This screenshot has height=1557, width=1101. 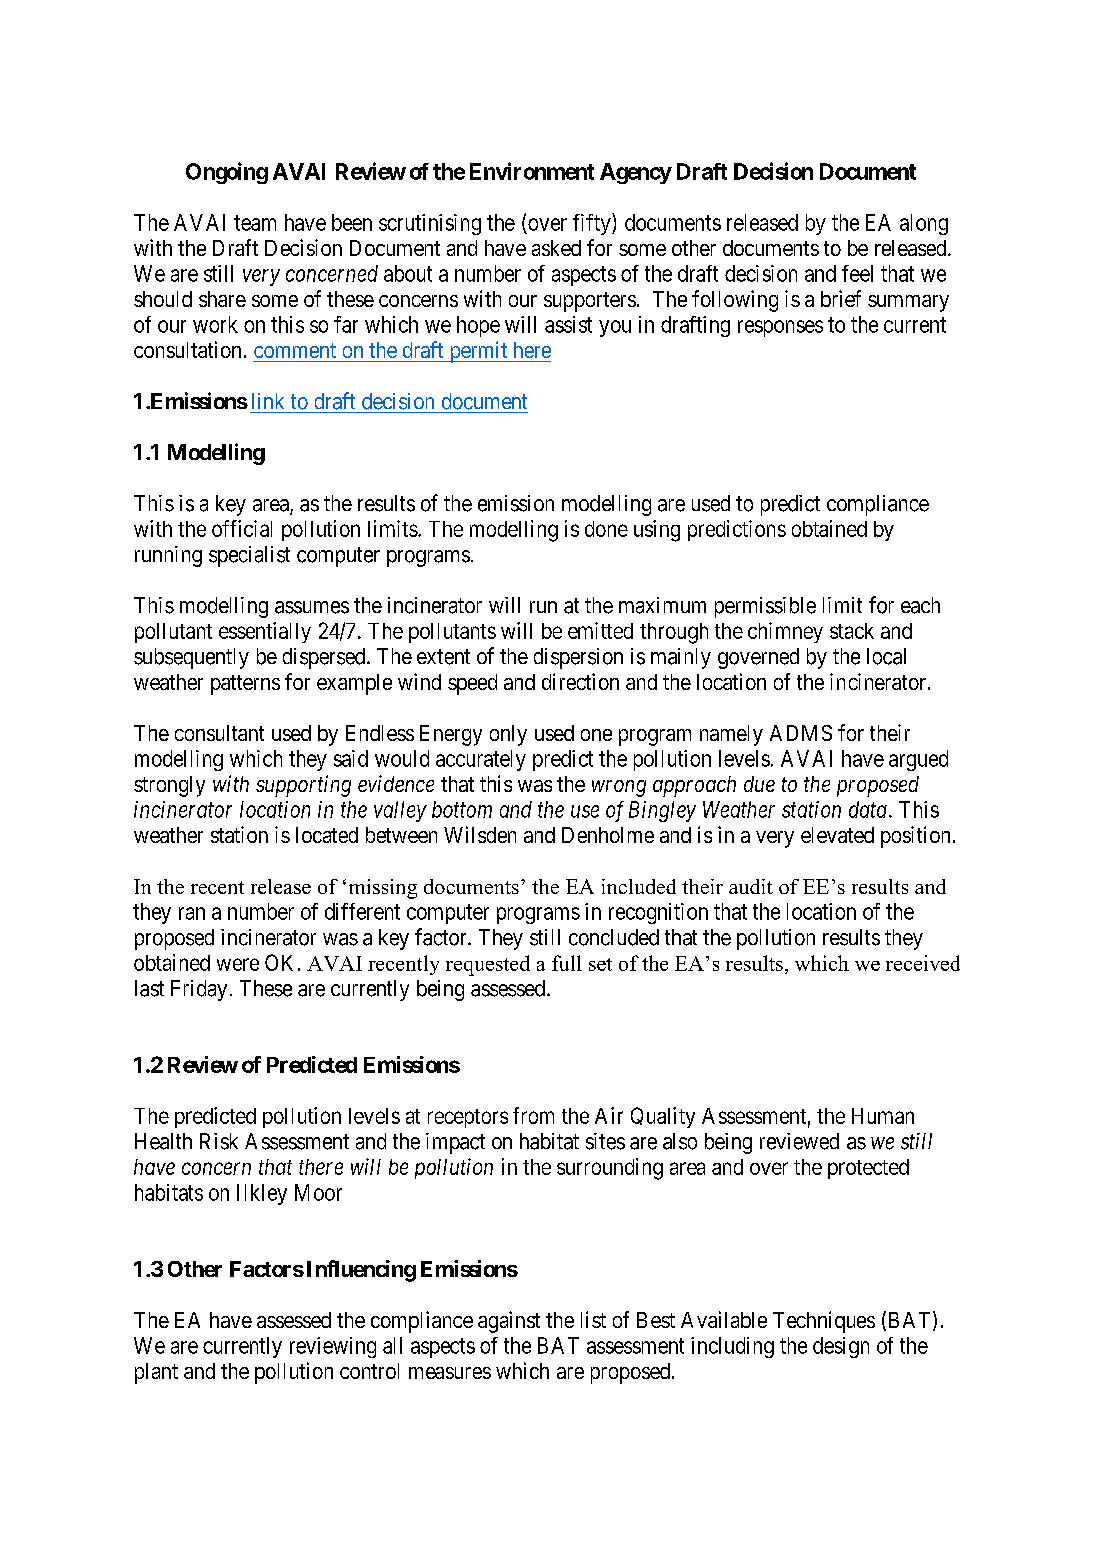 I want to click on dispersion, so click(x=578, y=658).
